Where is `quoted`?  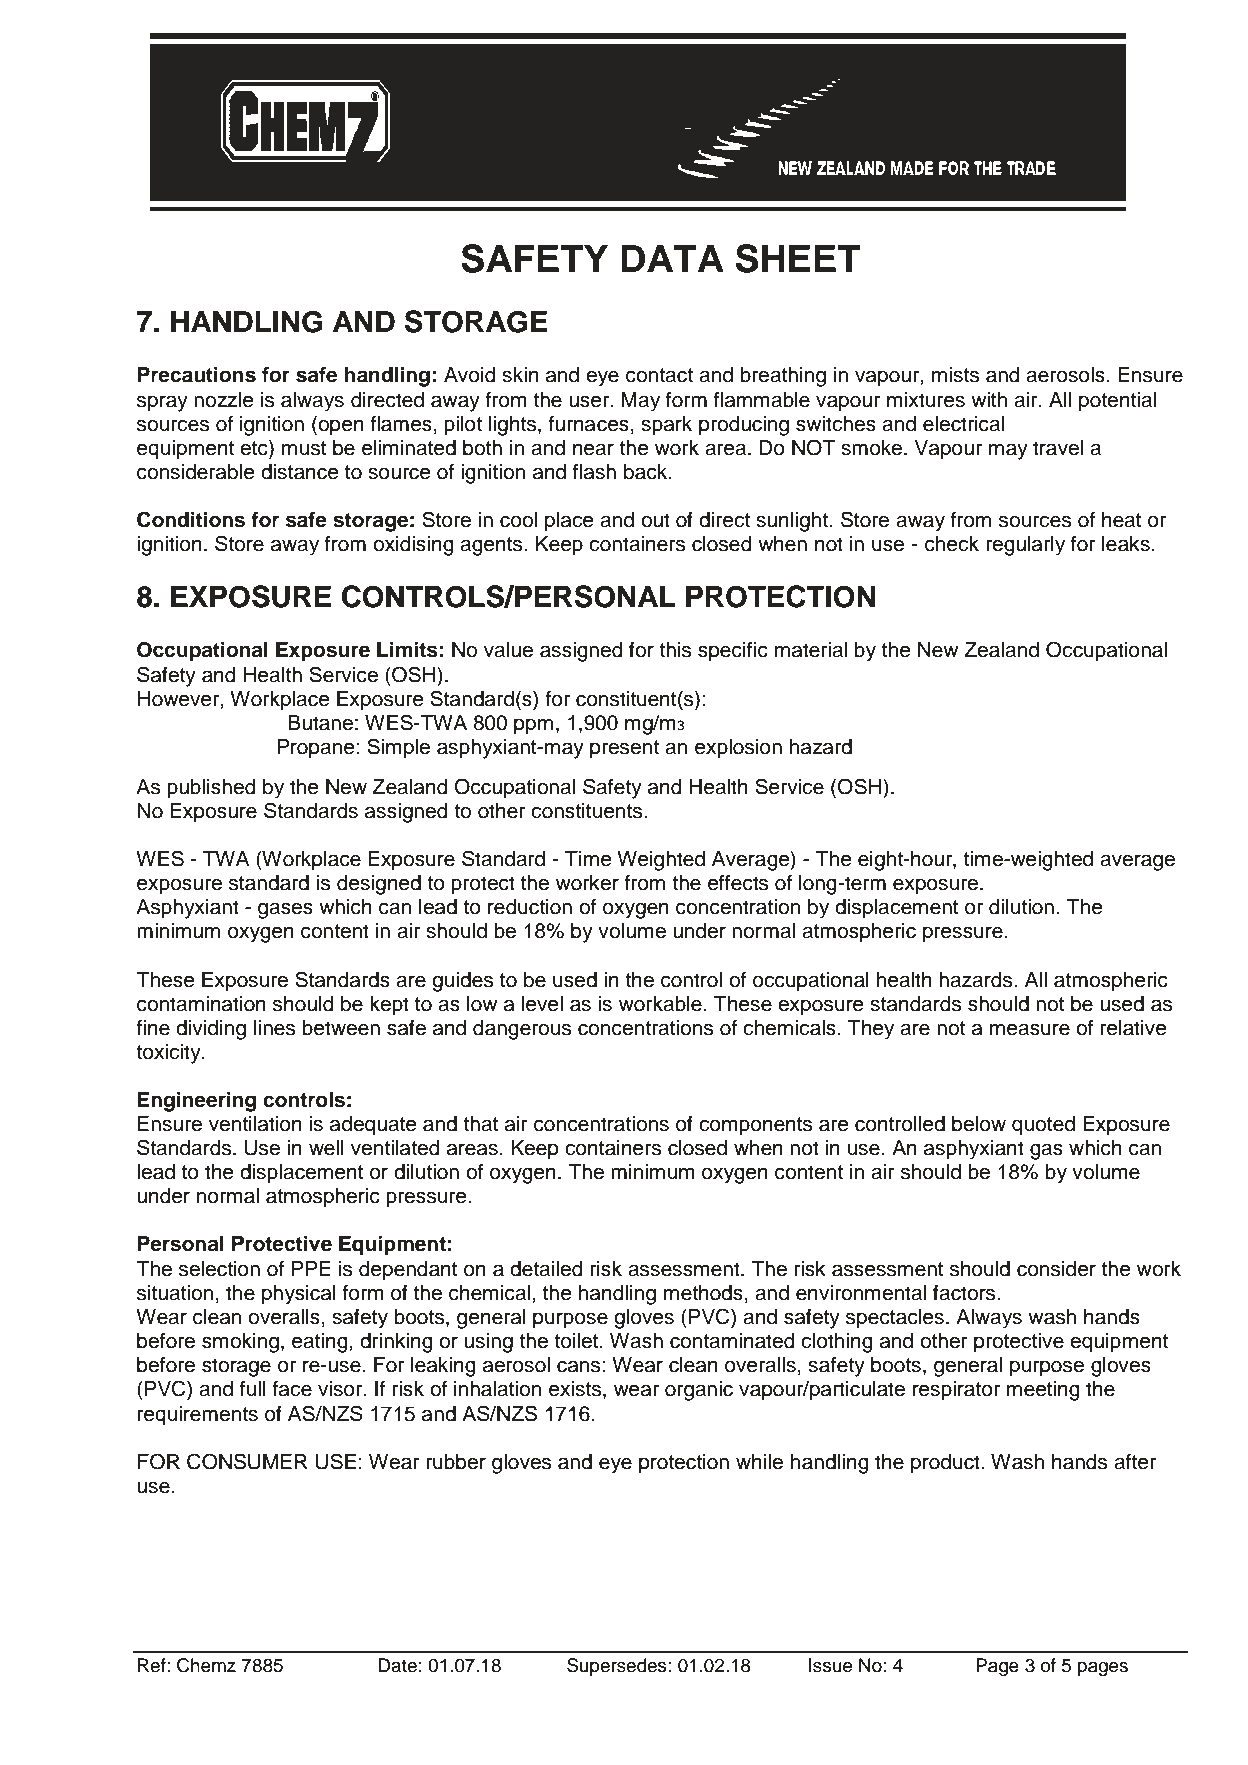
quoted is located at coordinates (1043, 1126).
